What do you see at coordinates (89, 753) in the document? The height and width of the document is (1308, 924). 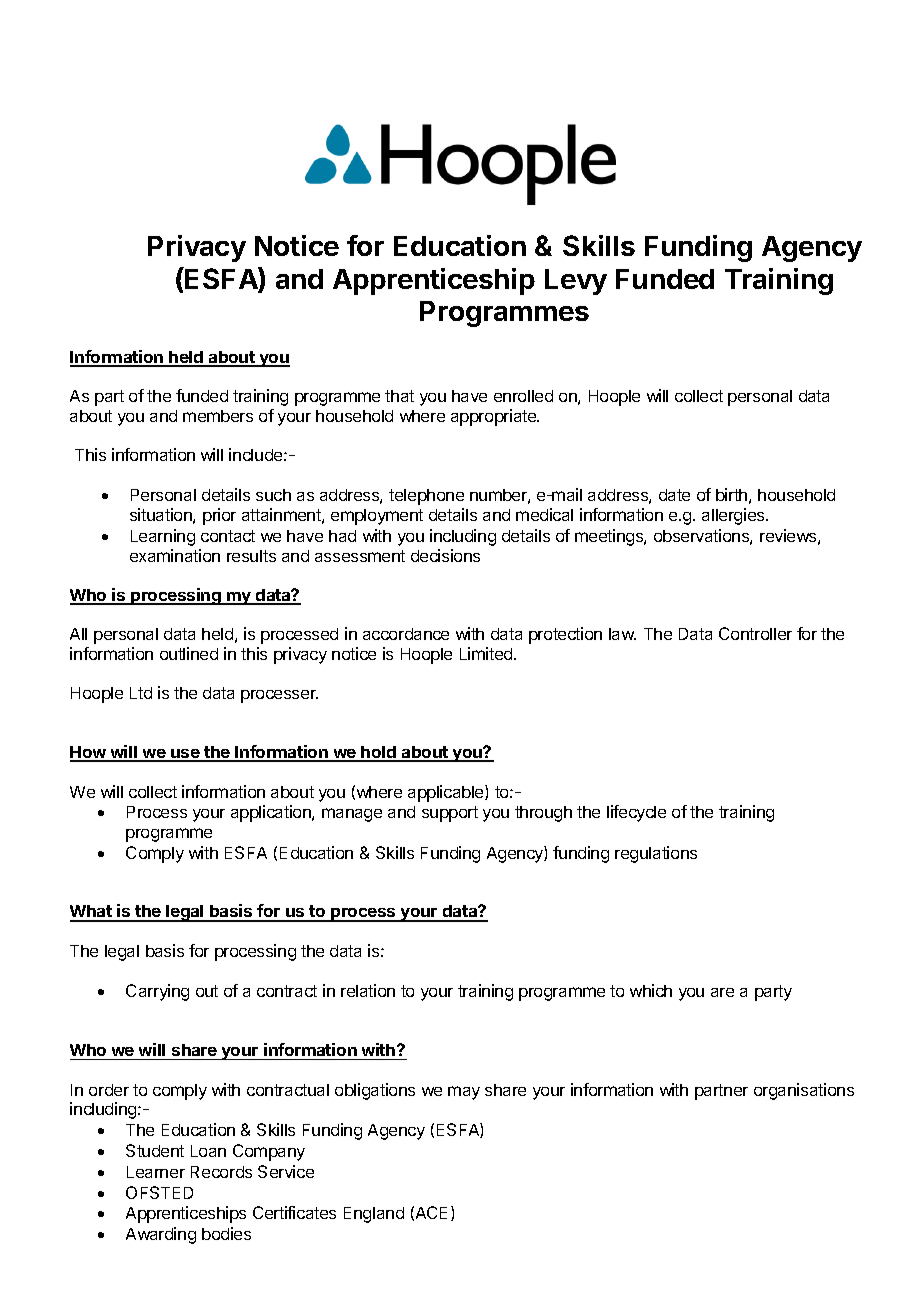 I see `How` at bounding box center [89, 753].
